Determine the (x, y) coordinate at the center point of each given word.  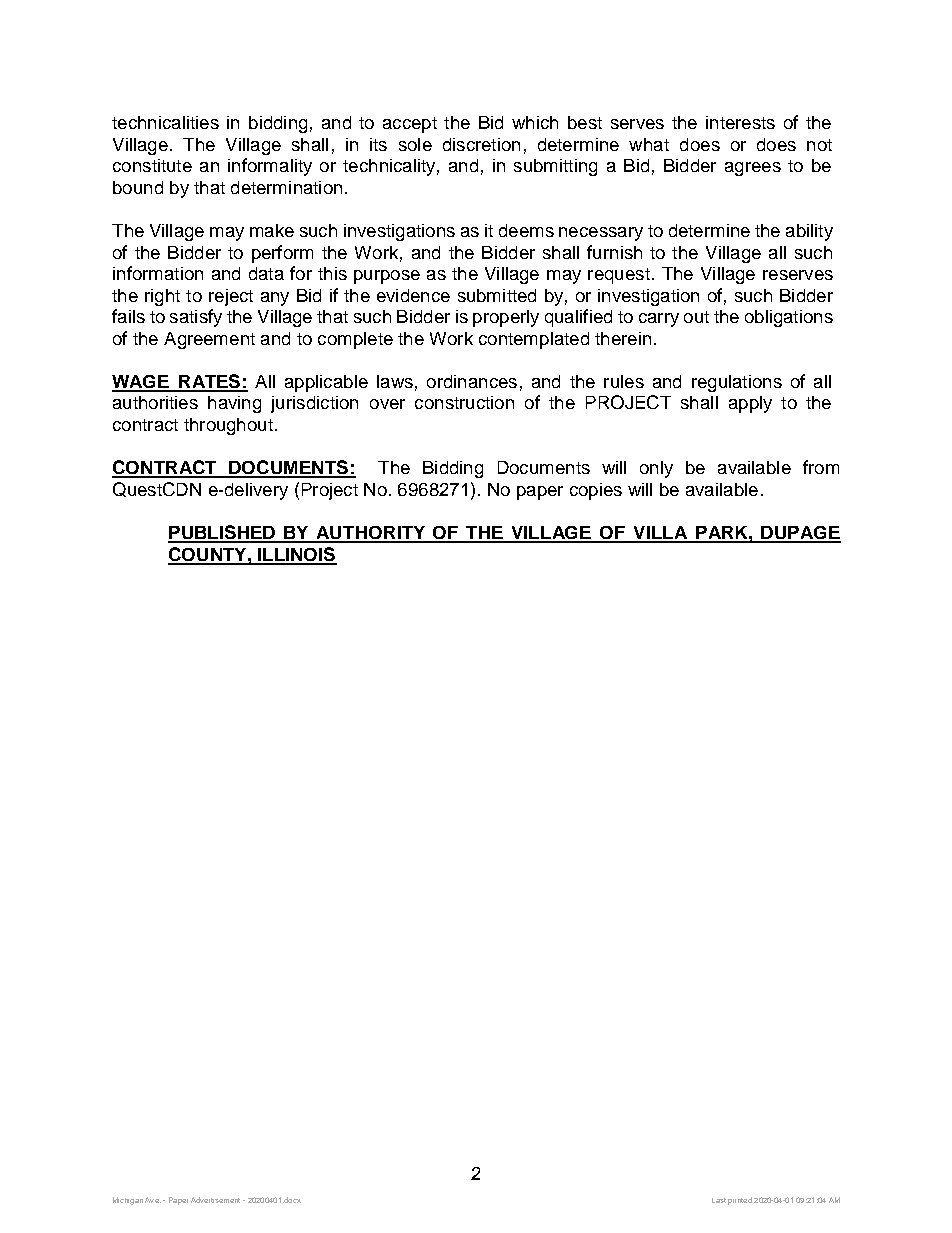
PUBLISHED (223, 533)
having (234, 404)
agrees (753, 169)
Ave (153, 1200)
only (656, 469)
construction (464, 402)
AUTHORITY (371, 534)
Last (719, 1200)
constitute (152, 165)
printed (740, 1201)
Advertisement (215, 1200)
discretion (481, 144)
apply (750, 404)
